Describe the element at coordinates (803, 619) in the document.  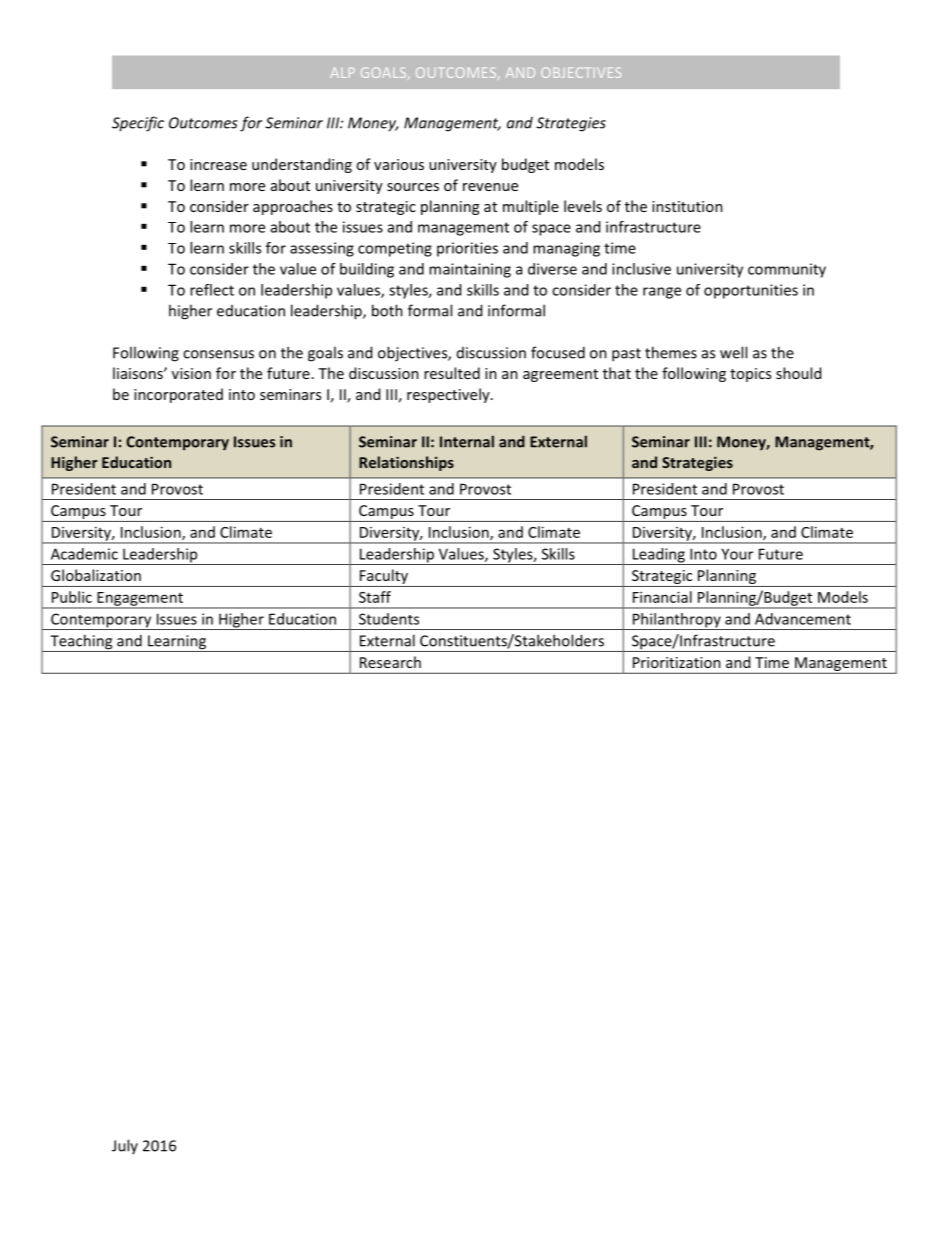
I see `Advancement` at that location.
